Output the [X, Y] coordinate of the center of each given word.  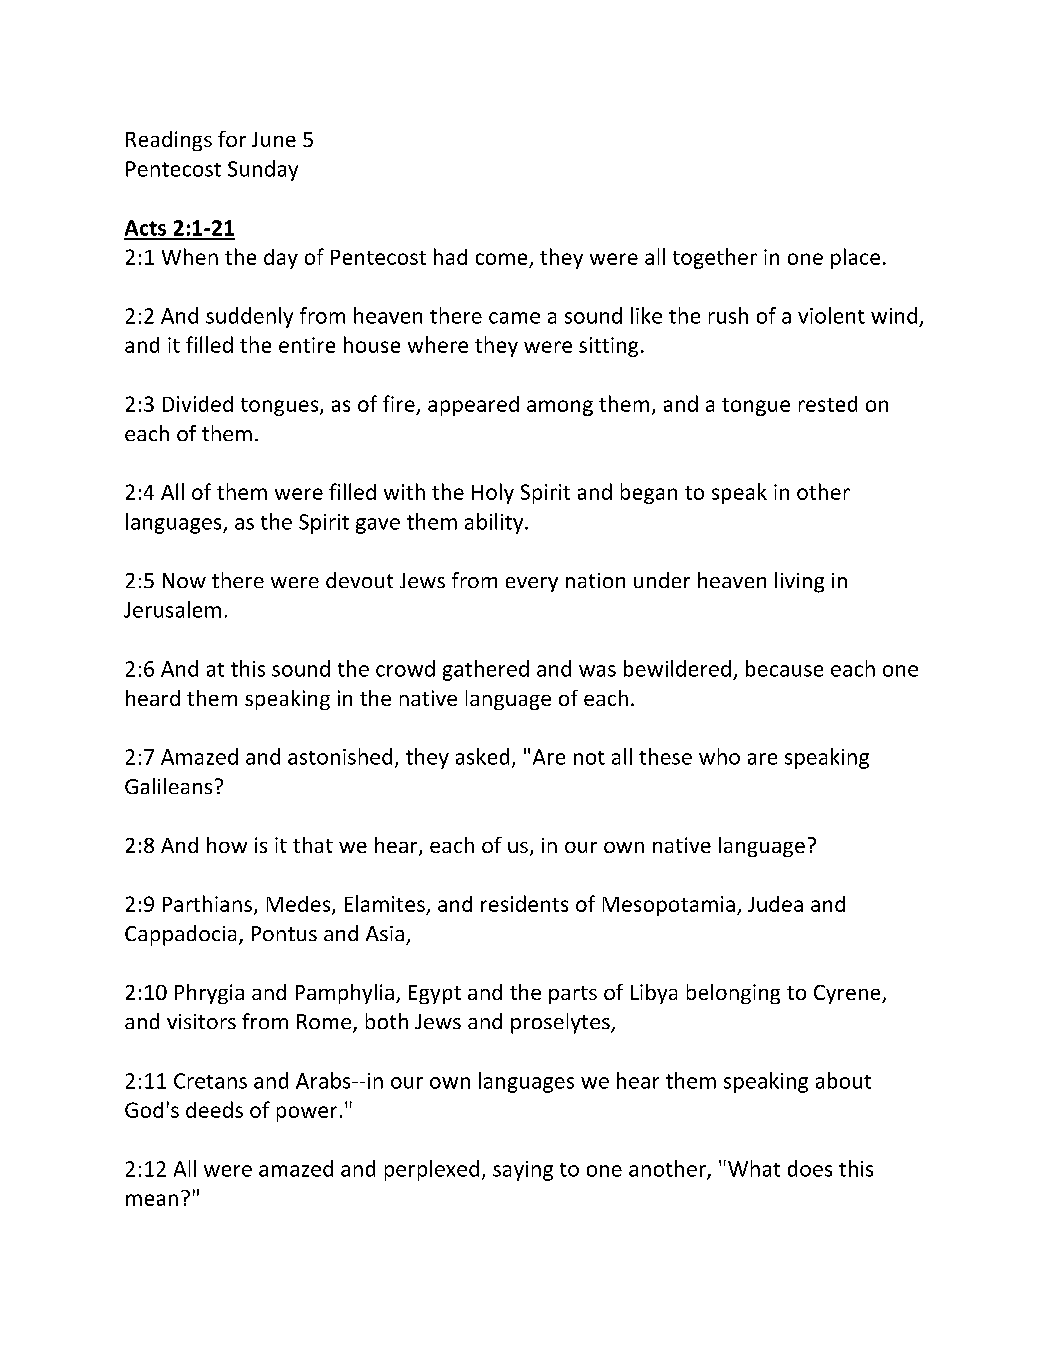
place [855, 258]
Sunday [263, 170]
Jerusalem [172, 609]
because [784, 668]
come [501, 259]
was [597, 671]
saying [523, 1171]
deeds [214, 1109]
